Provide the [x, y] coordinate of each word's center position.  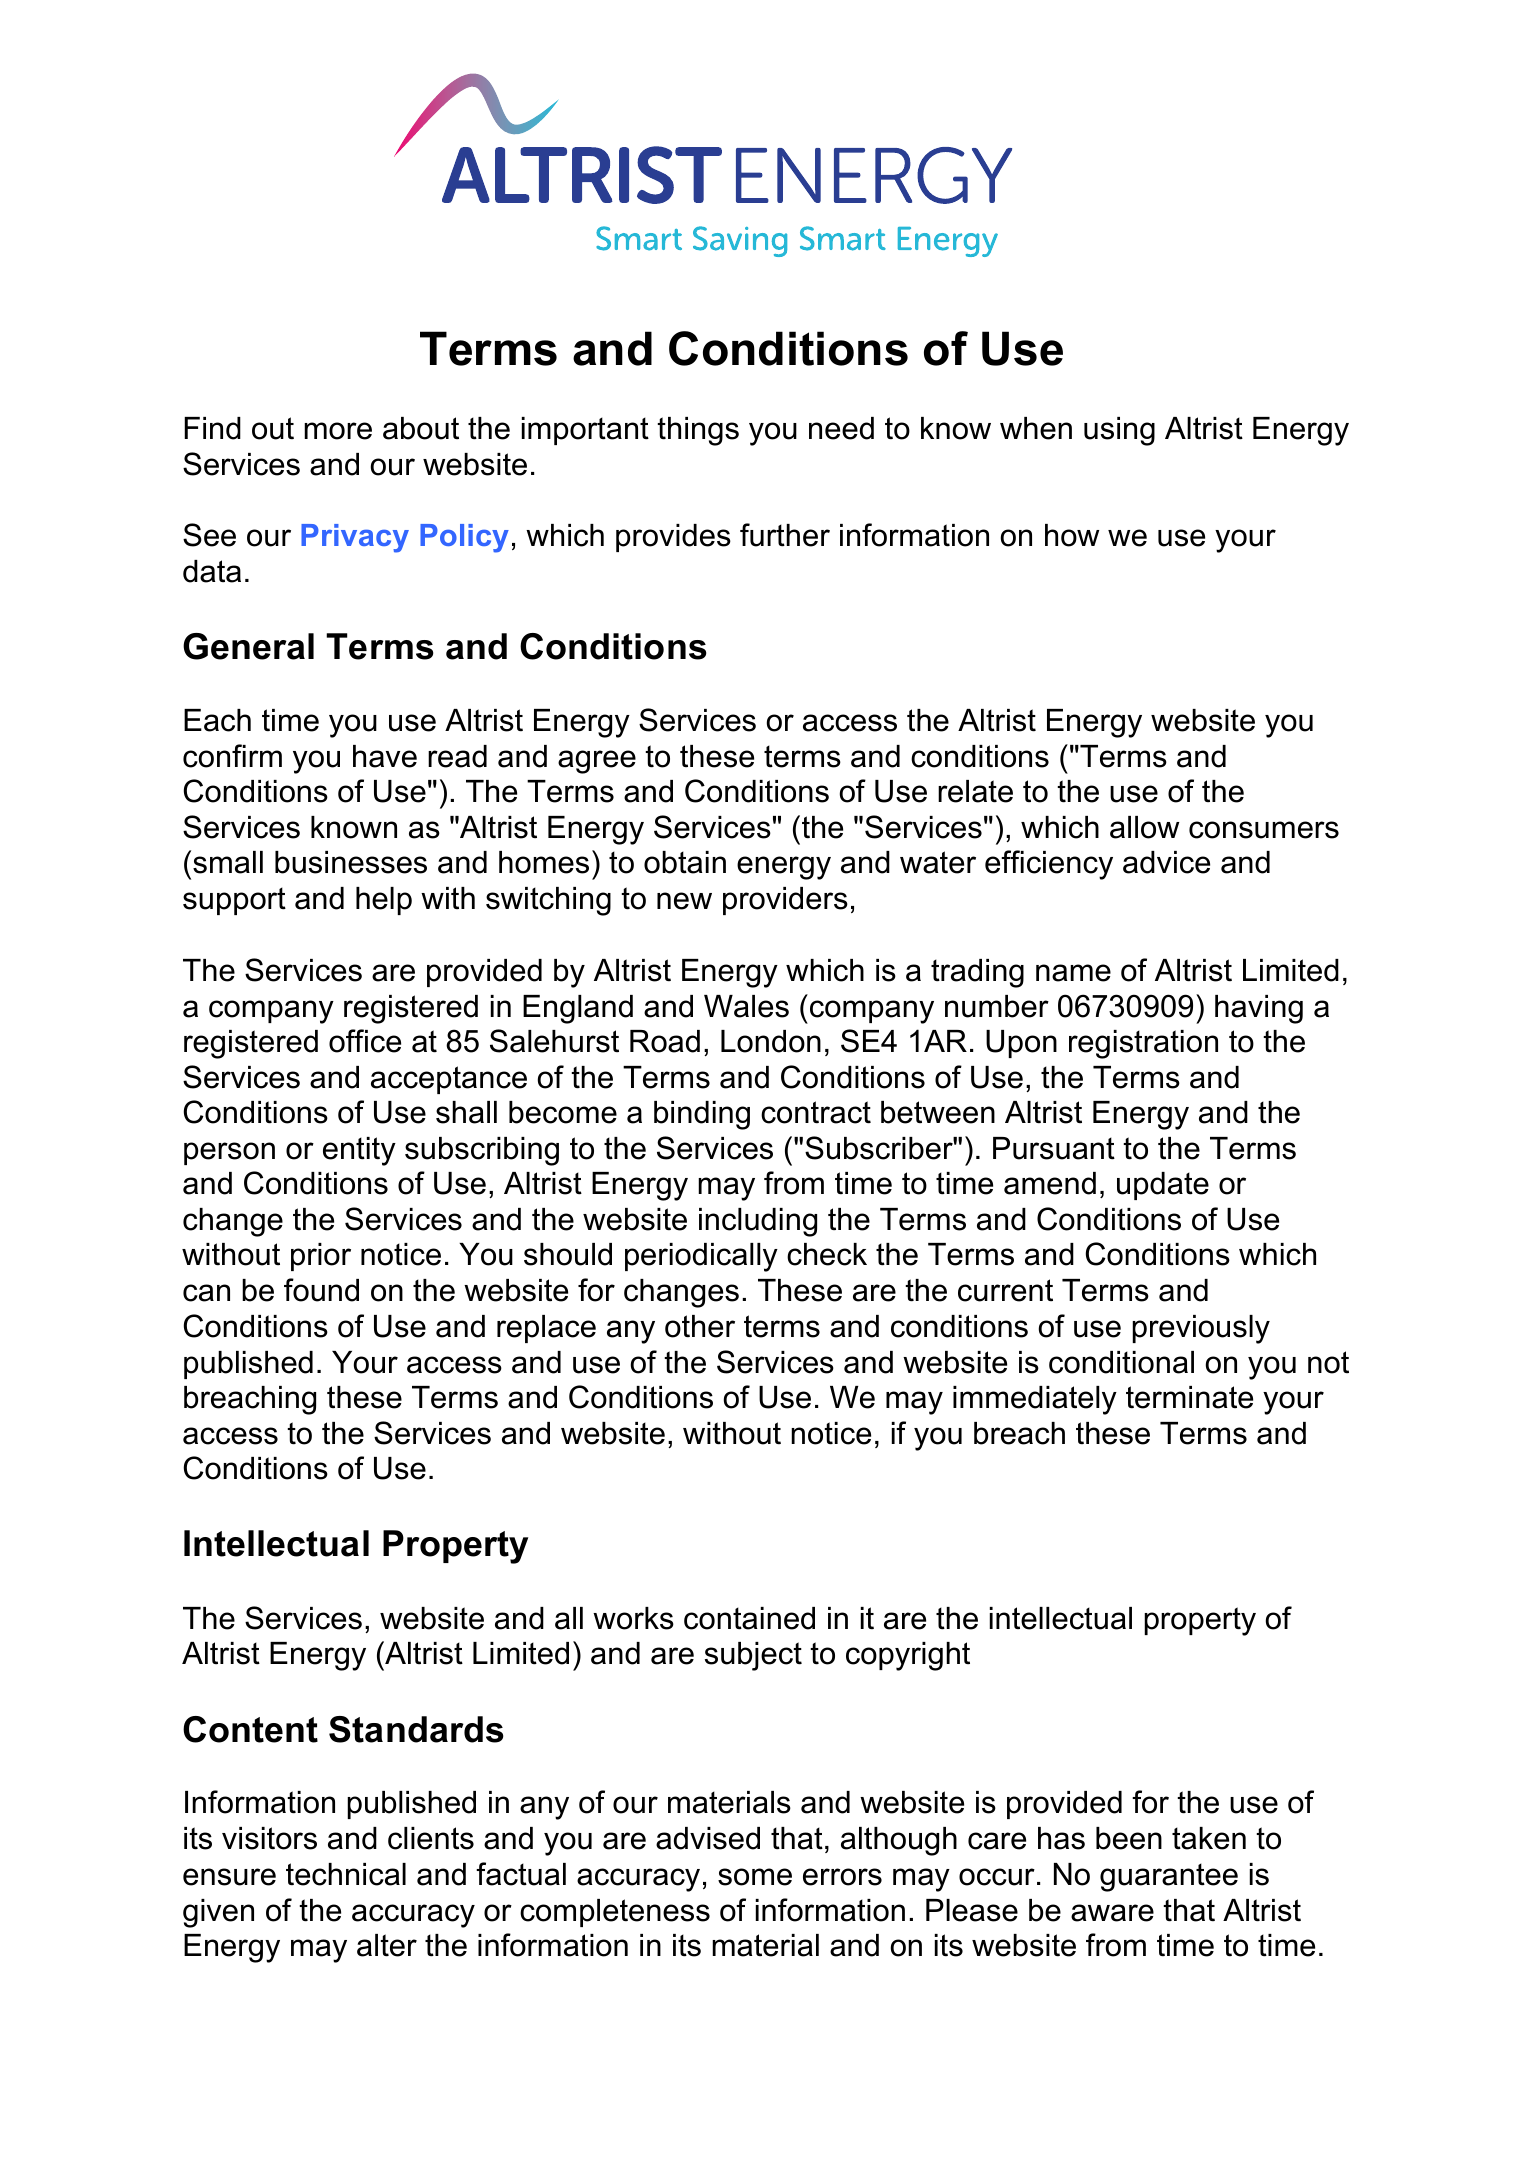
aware [1112, 1913]
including [758, 1222]
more [338, 431]
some [755, 1877]
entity [359, 1151]
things [698, 431]
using [1119, 431]
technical [346, 1874]
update [1163, 1186]
